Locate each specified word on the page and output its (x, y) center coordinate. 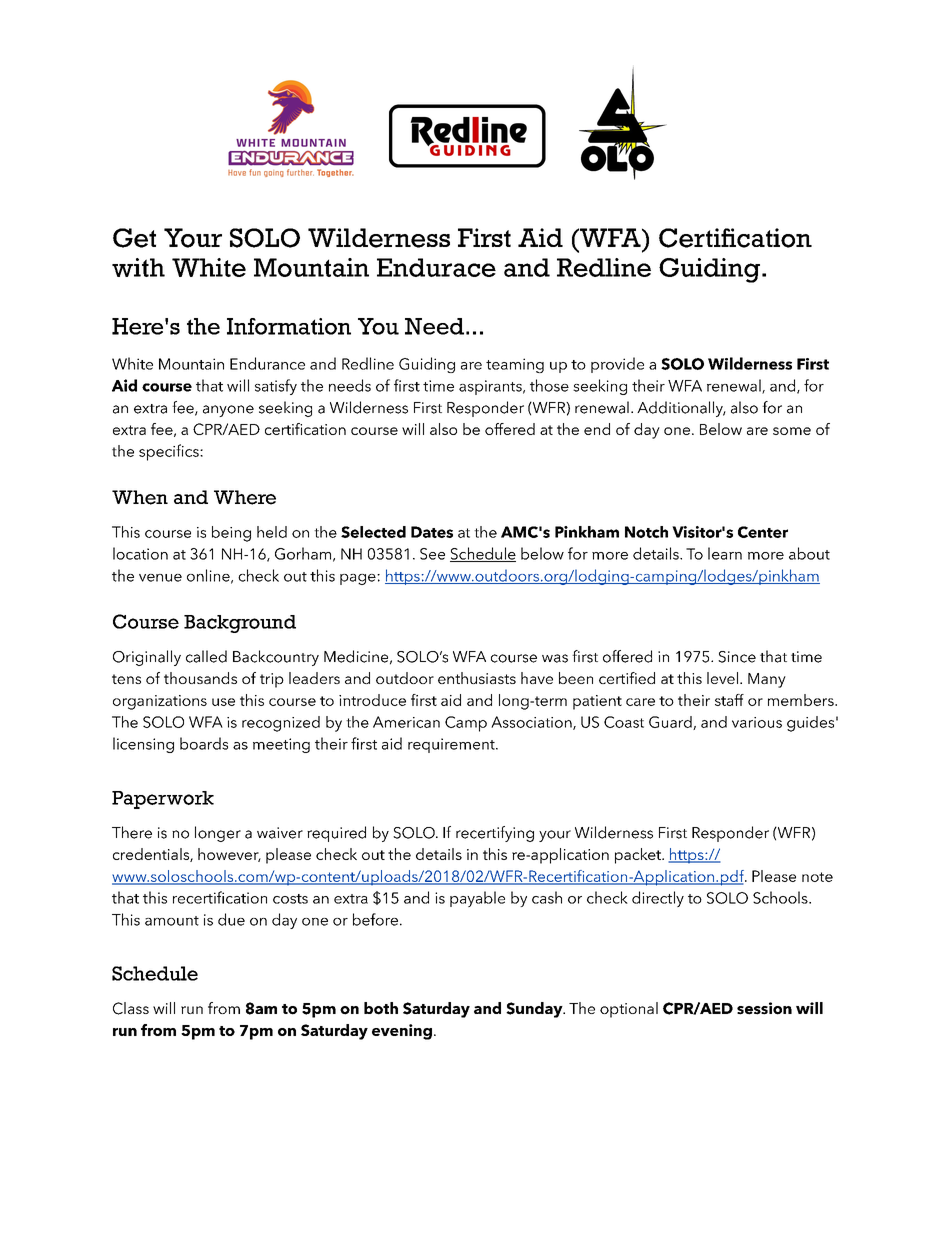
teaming (515, 365)
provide (617, 365)
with (138, 267)
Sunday (535, 1010)
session (764, 1008)
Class (131, 1008)
